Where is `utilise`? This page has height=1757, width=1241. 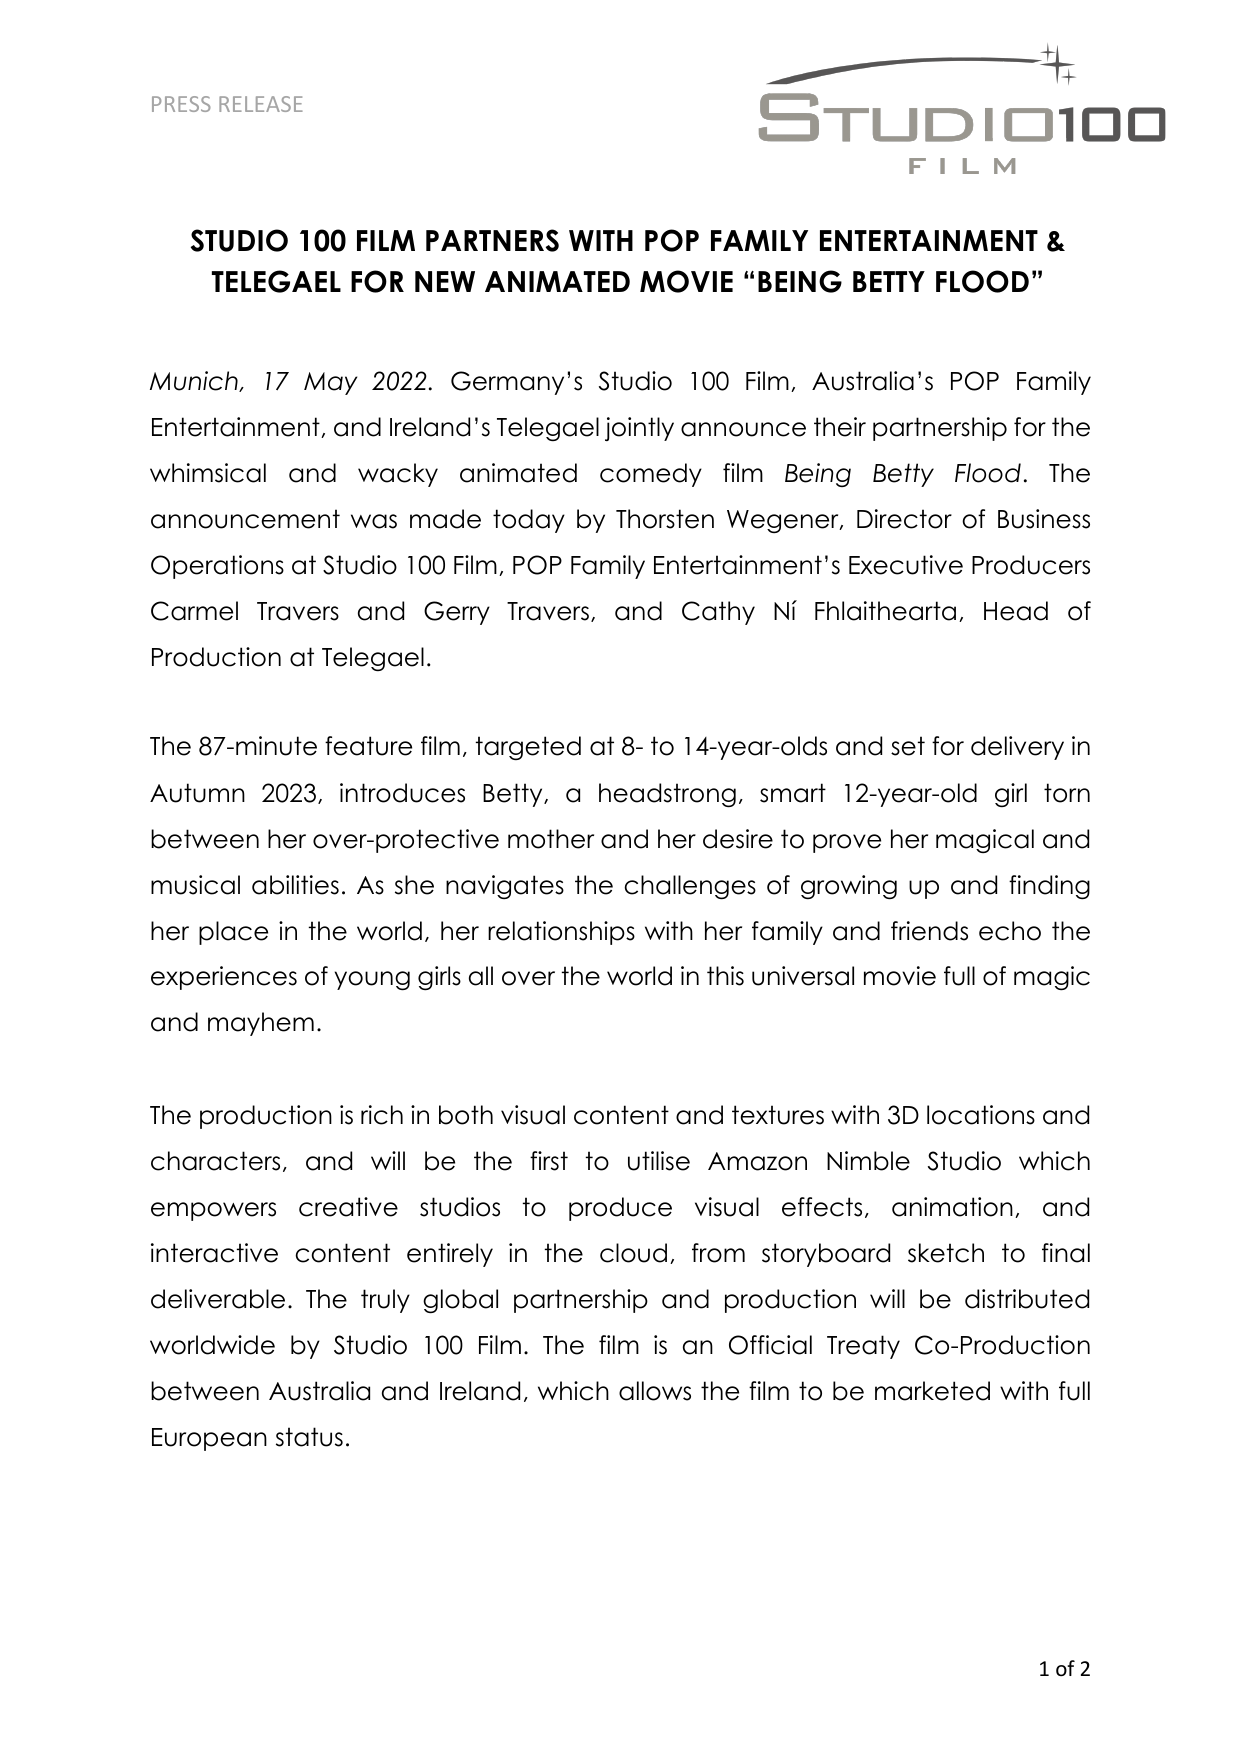 utilise is located at coordinates (659, 1161).
